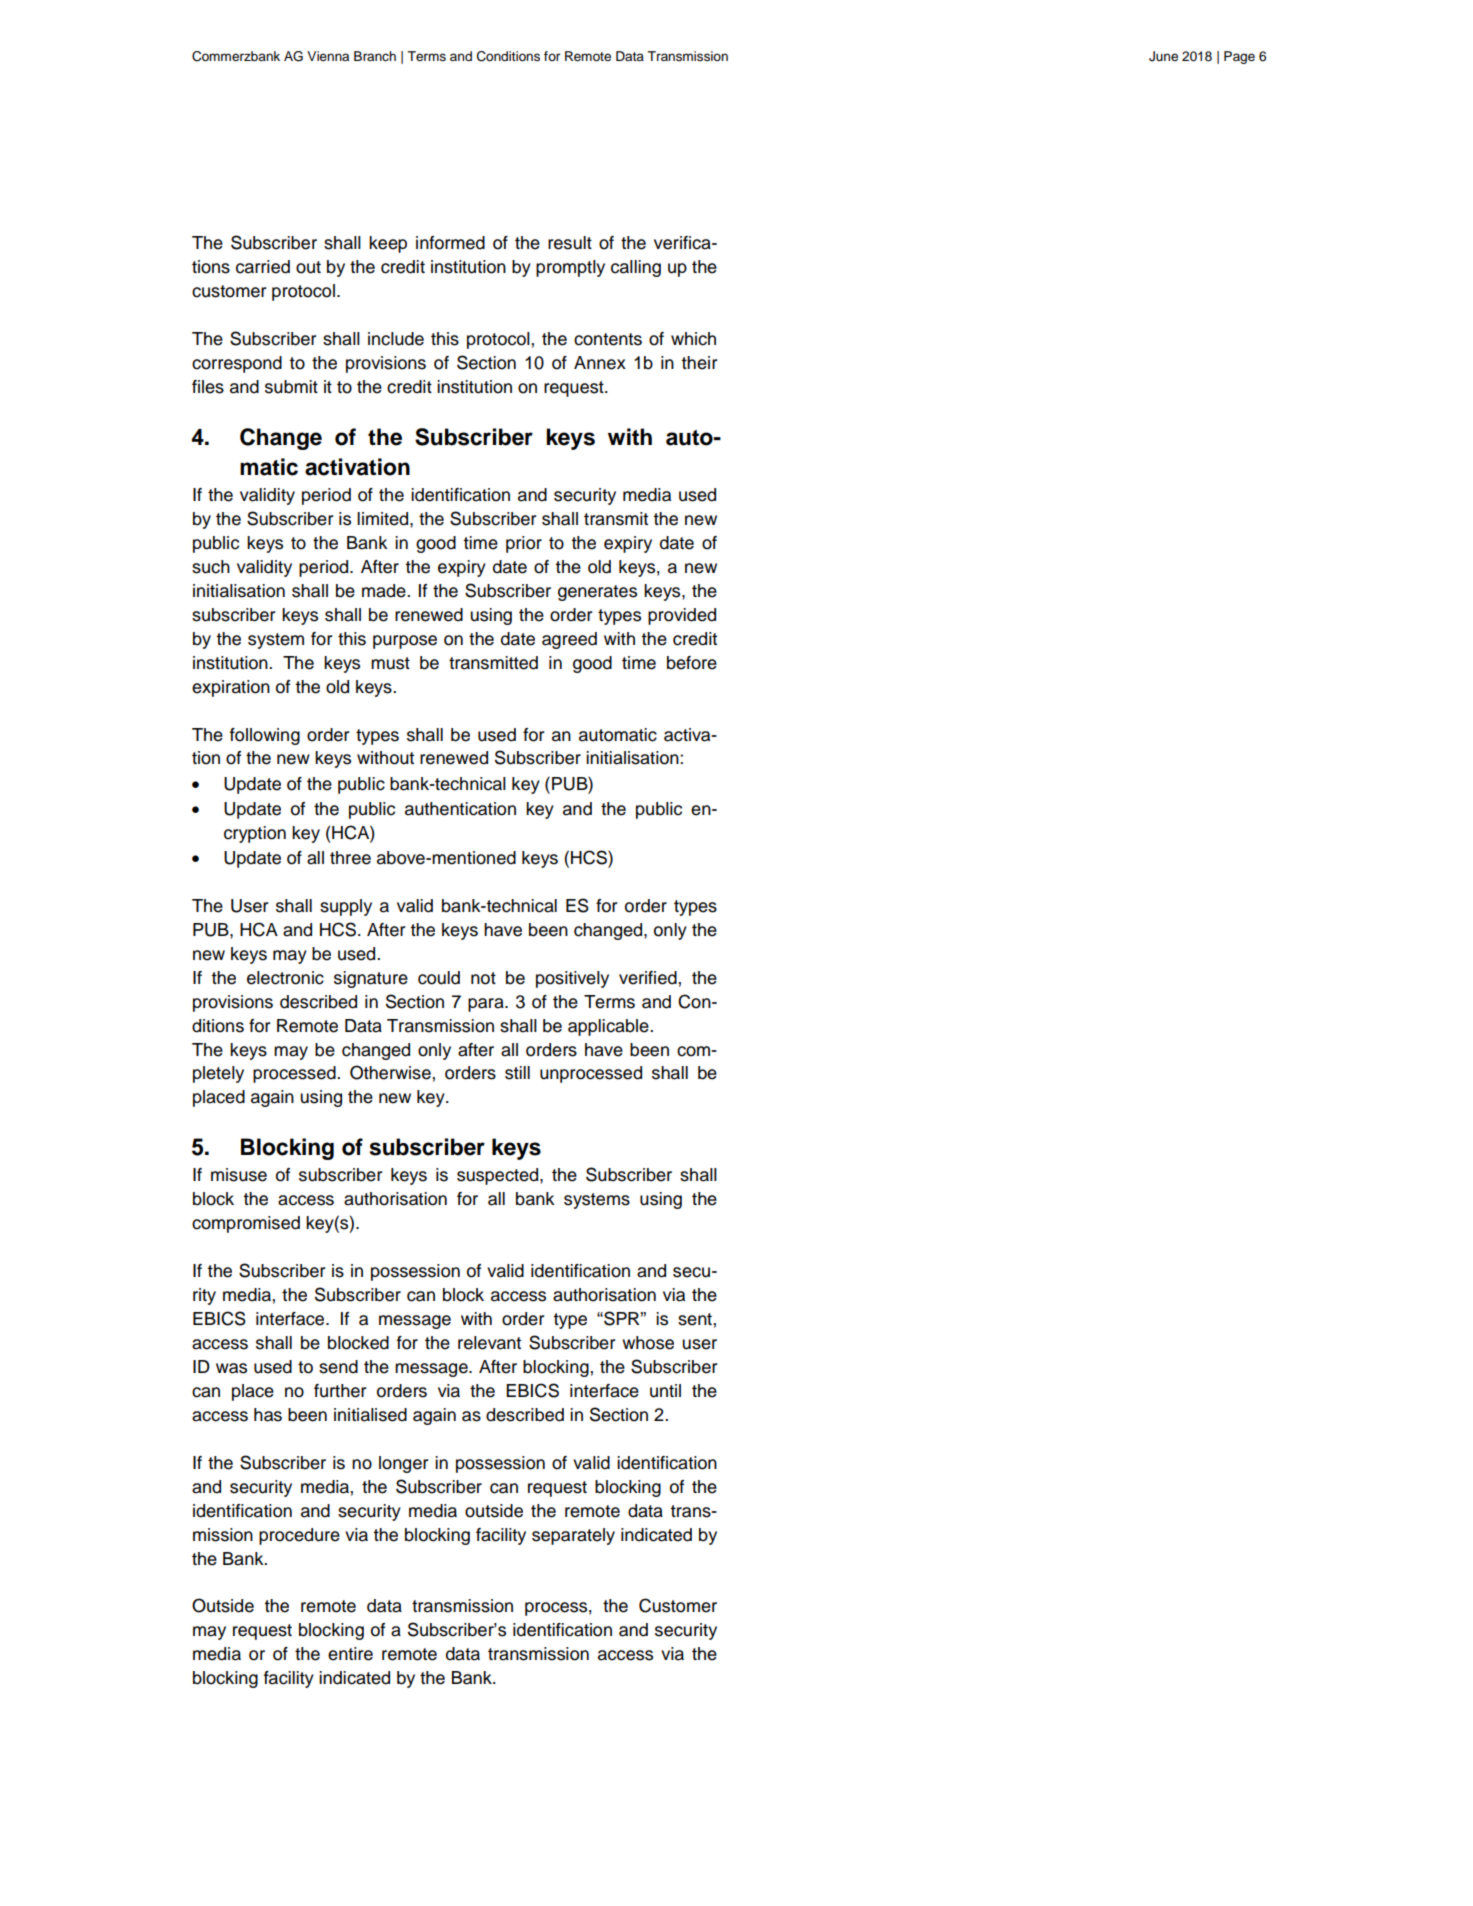 The image size is (1473, 1906). I want to click on made, so click(385, 591).
